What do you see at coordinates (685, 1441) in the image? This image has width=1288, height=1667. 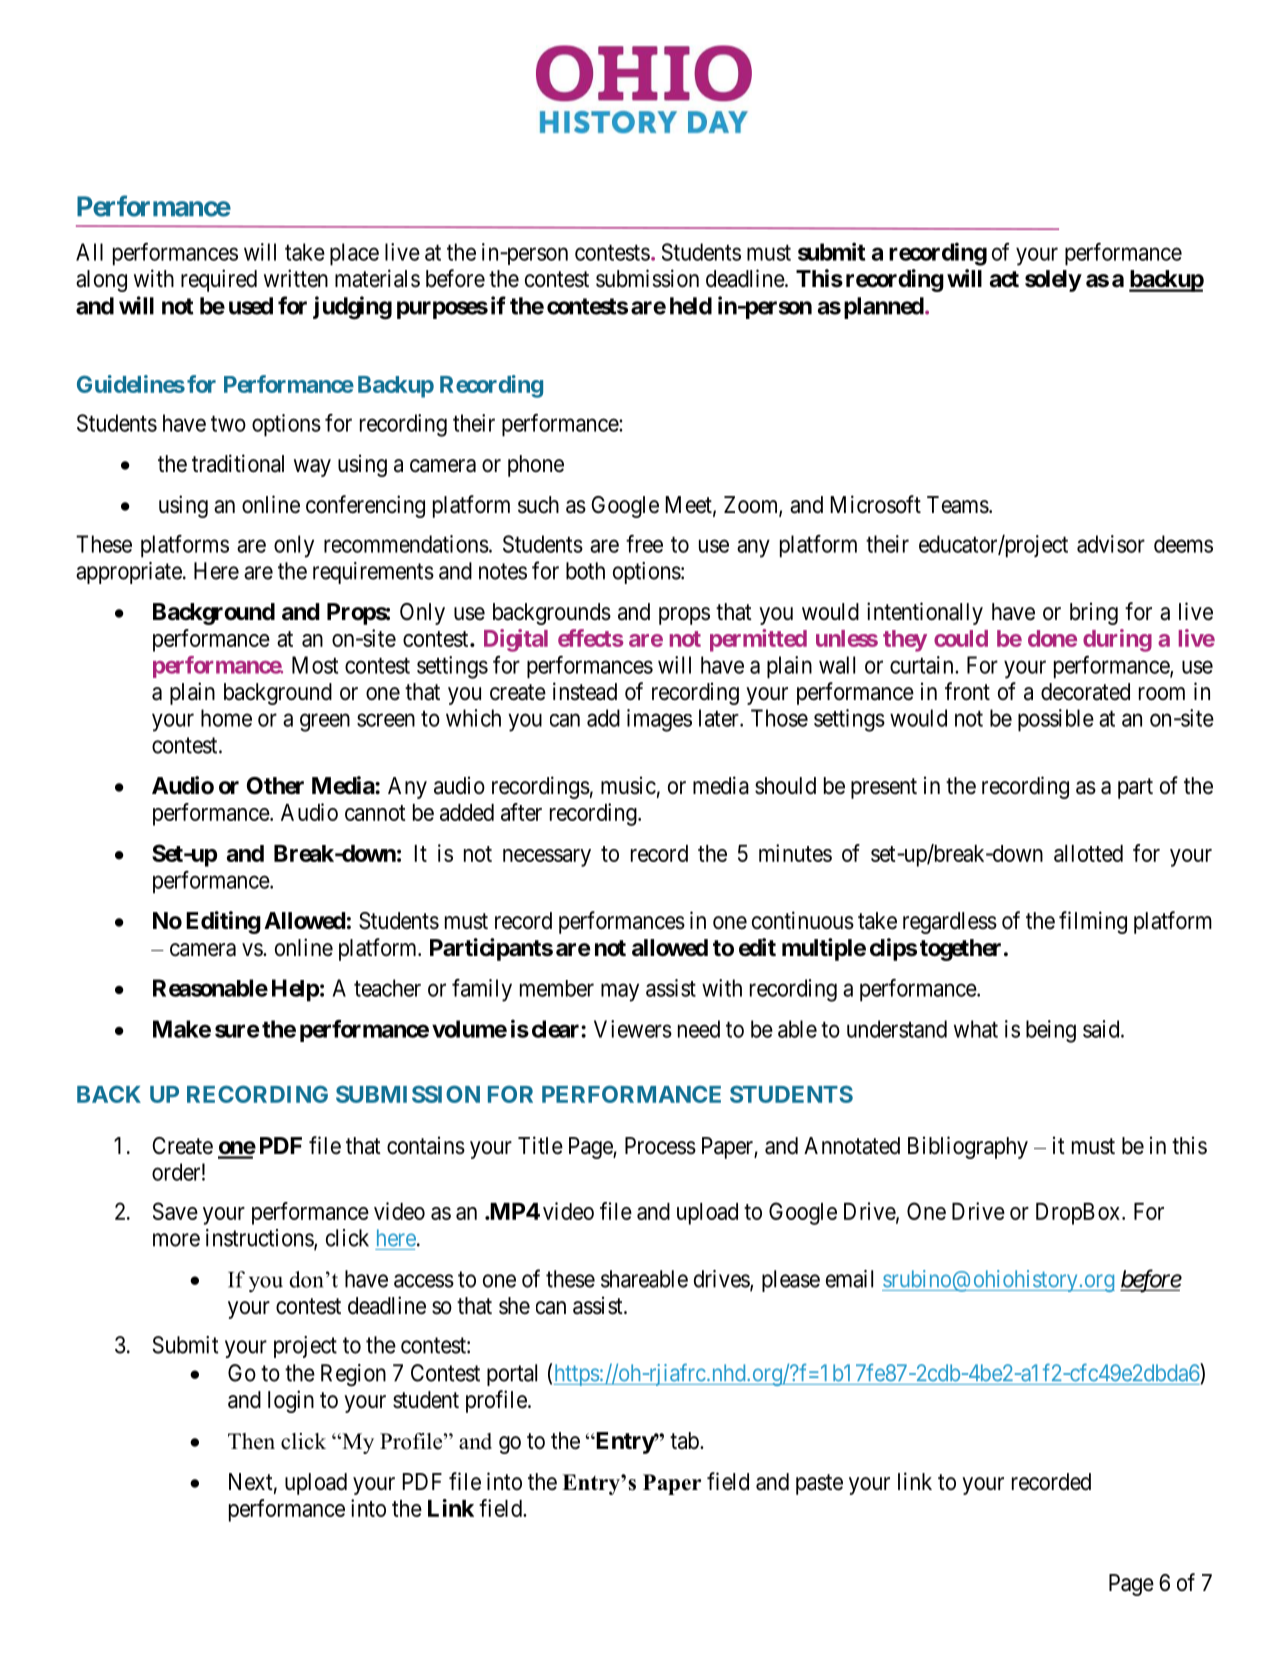 I see `tab` at bounding box center [685, 1441].
